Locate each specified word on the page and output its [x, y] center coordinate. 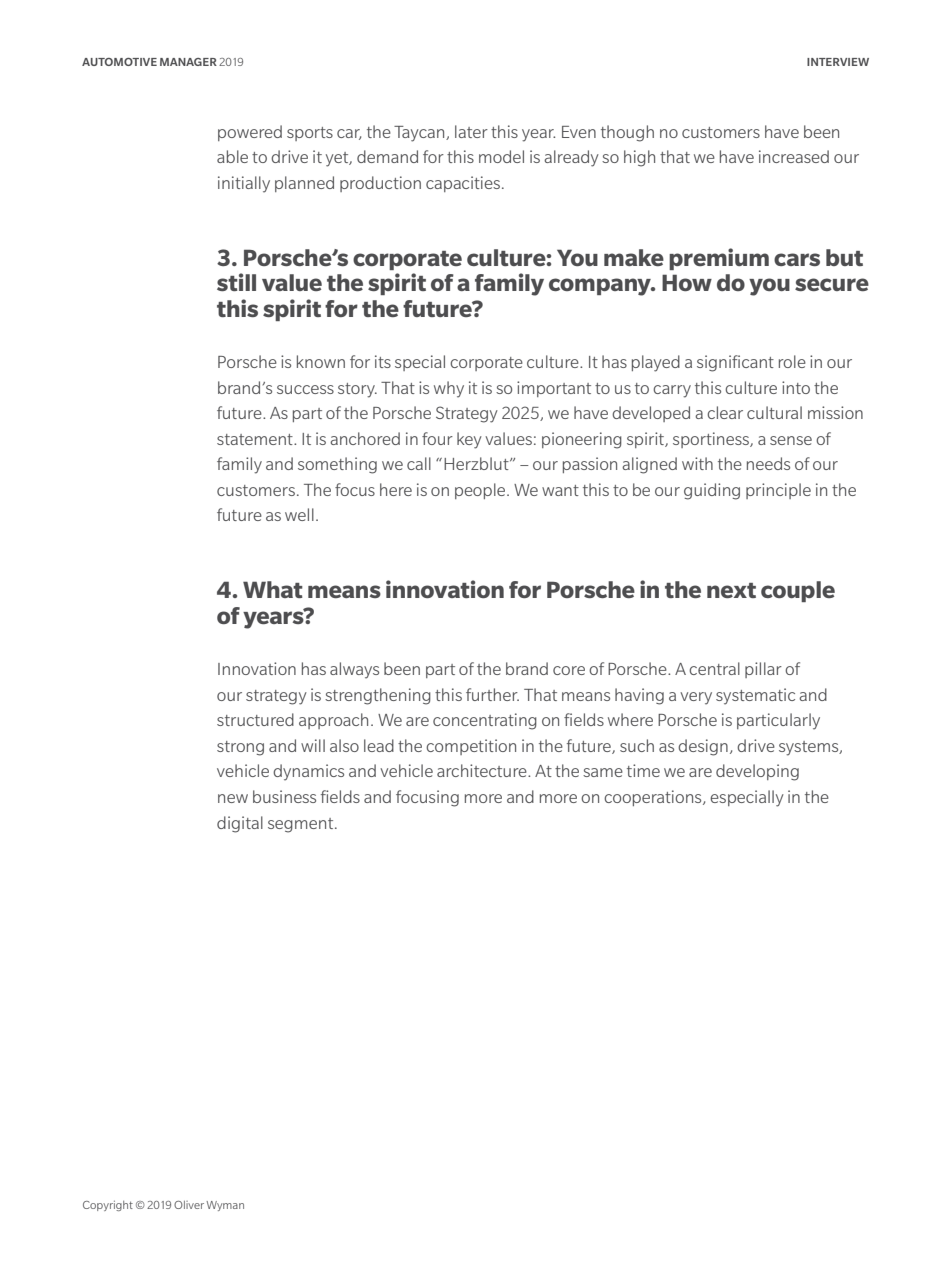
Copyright [108, 1206]
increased [794, 156]
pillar [763, 670]
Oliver [189, 1205]
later [471, 131]
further [492, 694]
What [273, 589]
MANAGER [188, 62]
